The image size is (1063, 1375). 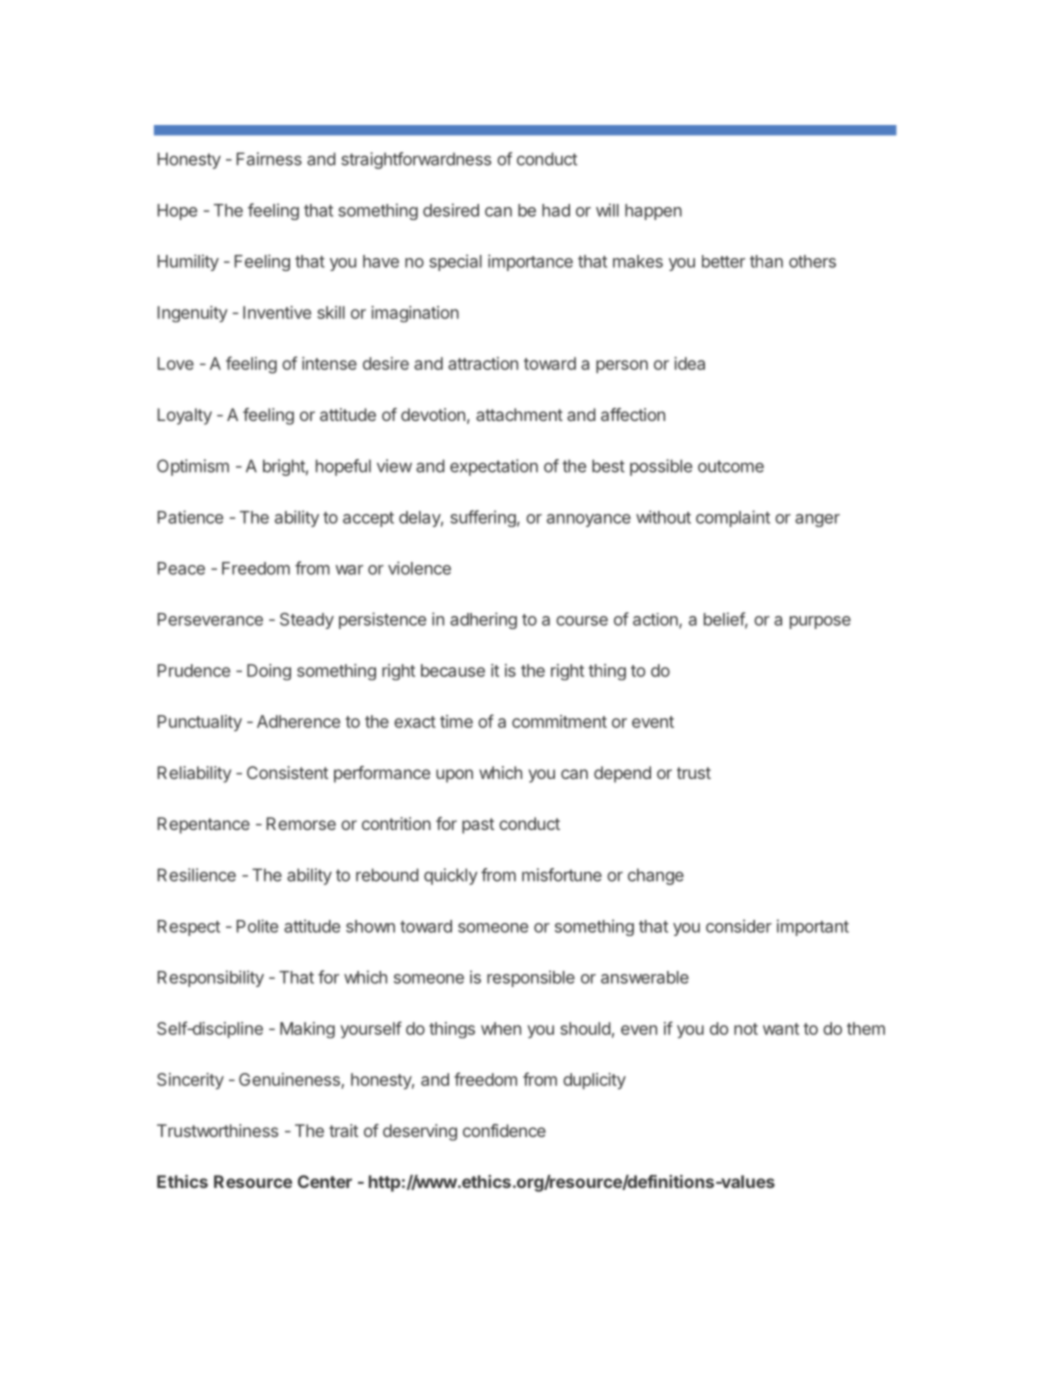 What do you see at coordinates (556, 210) in the screenshot?
I see `had` at bounding box center [556, 210].
